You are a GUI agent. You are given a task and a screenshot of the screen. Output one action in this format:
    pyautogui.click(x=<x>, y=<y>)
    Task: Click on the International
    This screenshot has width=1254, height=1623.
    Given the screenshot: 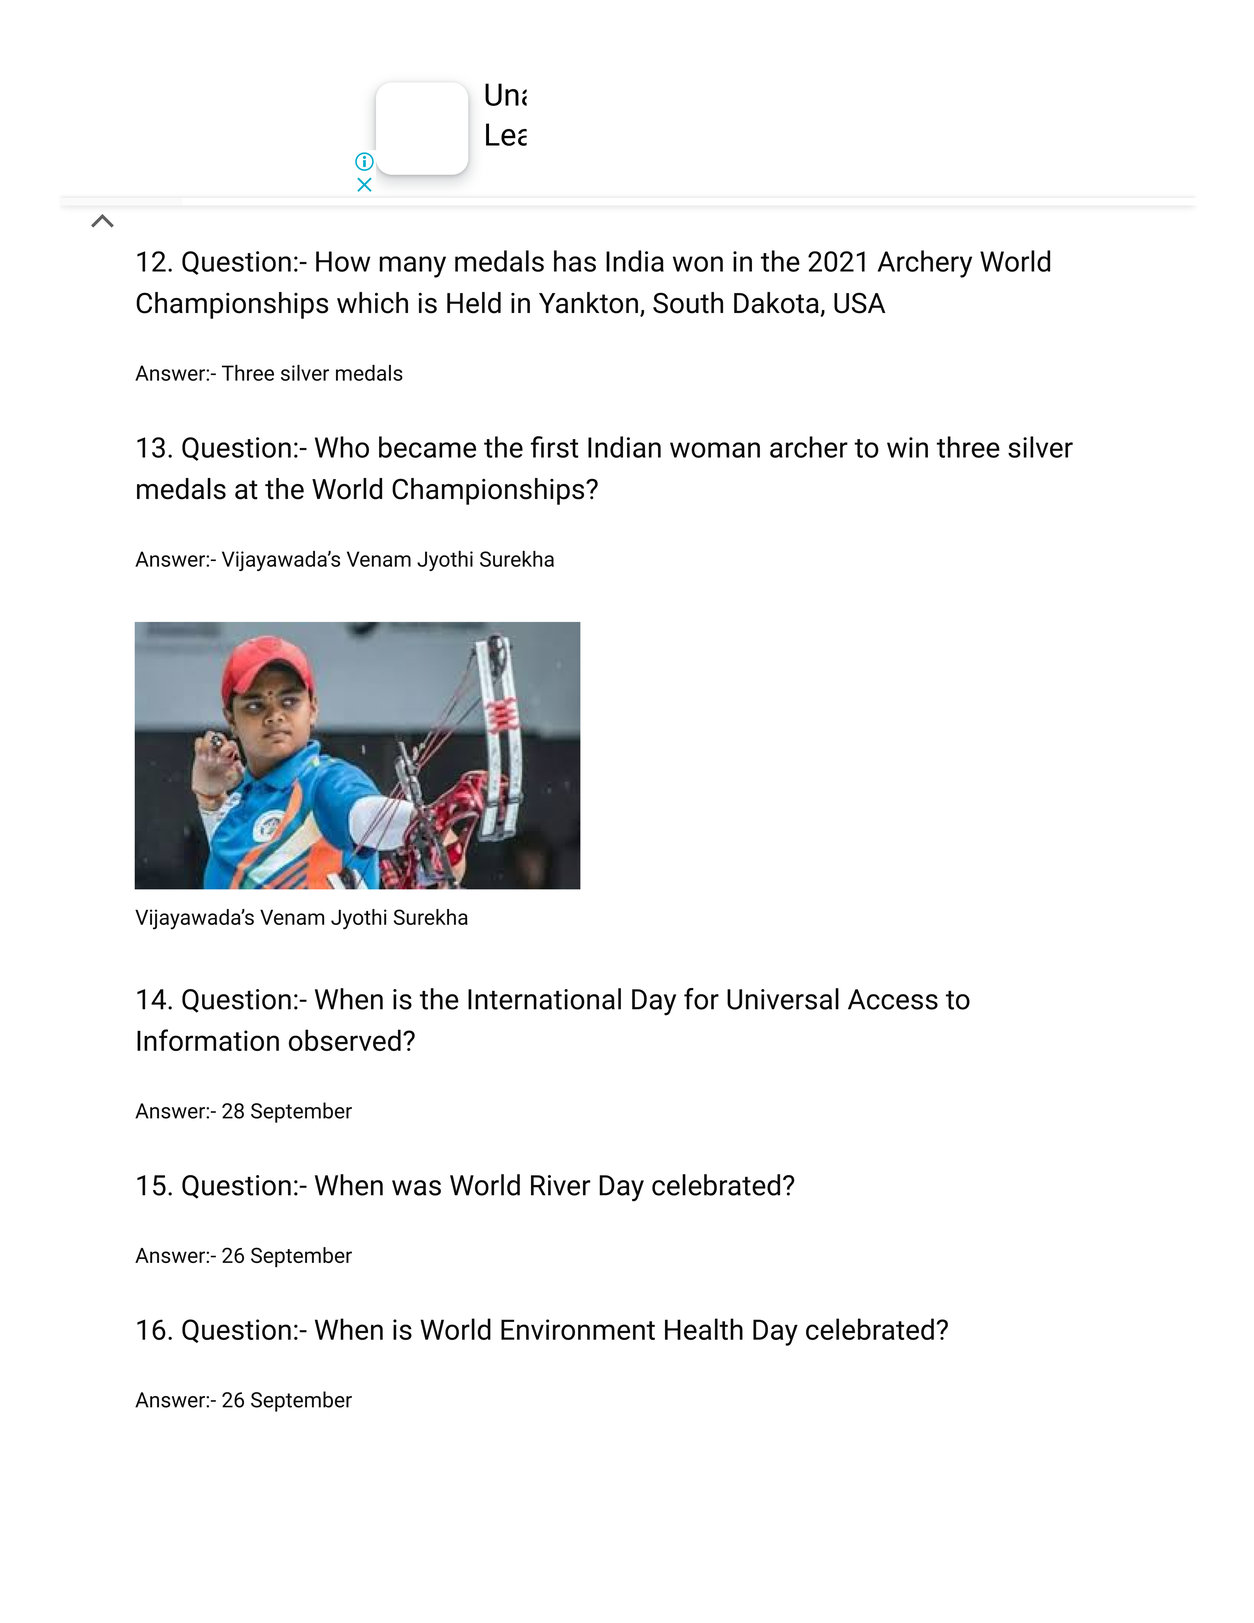 What is the action you would take?
    pyautogui.click(x=544, y=999)
